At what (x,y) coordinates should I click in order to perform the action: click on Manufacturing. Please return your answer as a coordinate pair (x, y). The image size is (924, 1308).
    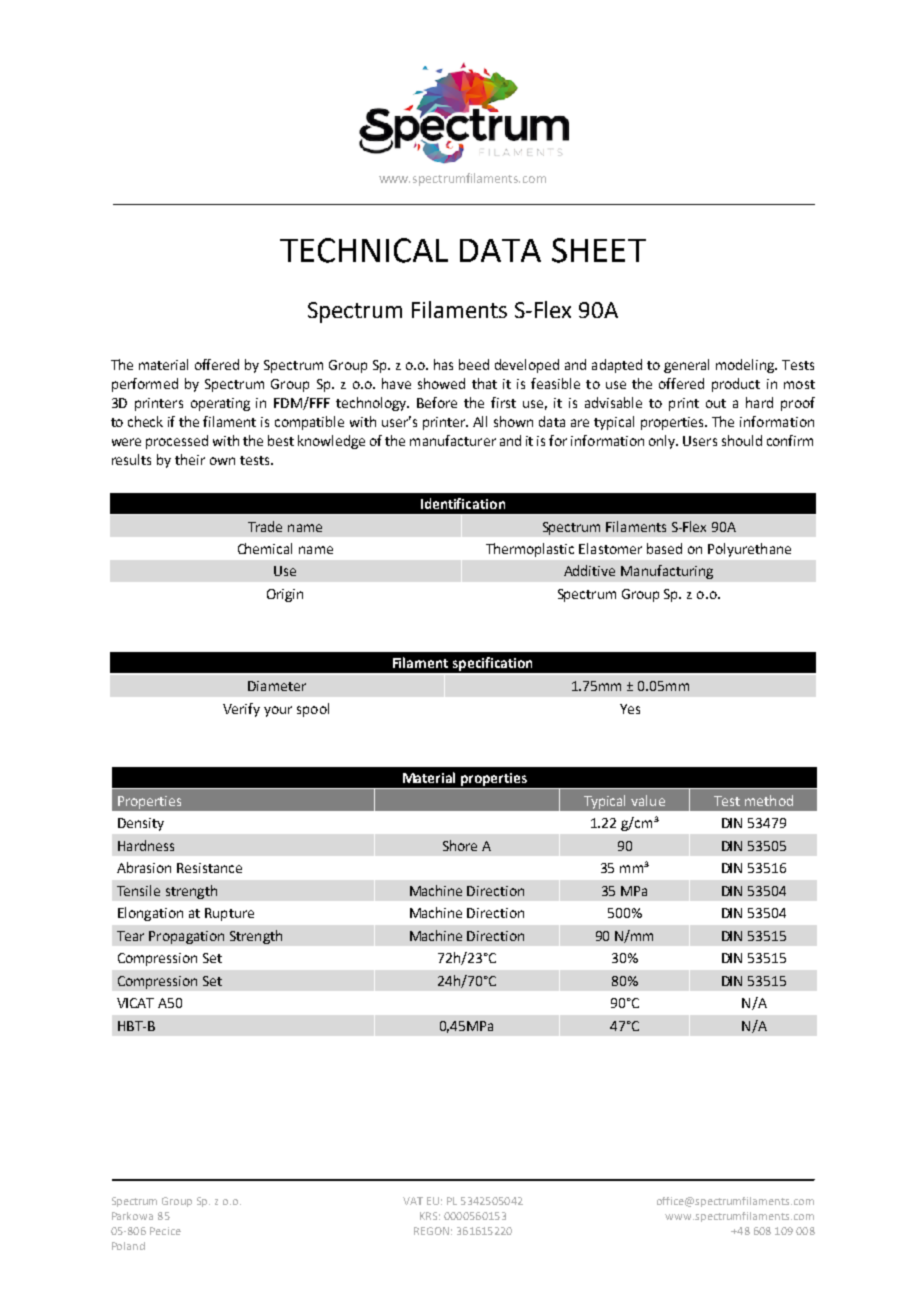
    Looking at the image, I should click on (667, 572).
